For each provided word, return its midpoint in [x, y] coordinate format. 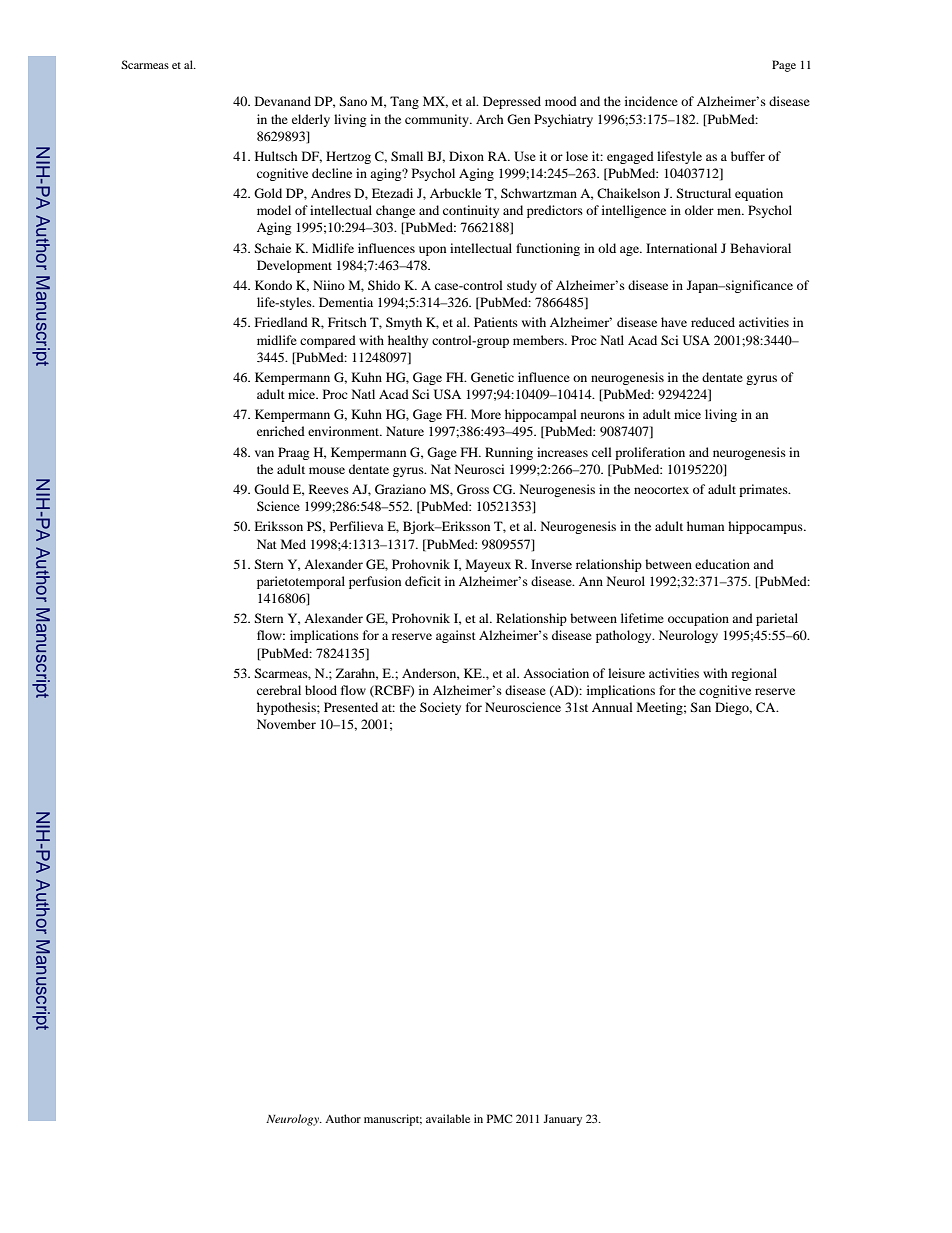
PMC [499, 1118]
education [722, 564]
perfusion [375, 582]
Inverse [551, 564]
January [562, 1120]
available [448, 1118]
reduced [713, 322]
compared [328, 341]
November [286, 724]
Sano [353, 101]
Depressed [512, 102]
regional [754, 674]
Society [440, 708]
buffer [748, 156]
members [539, 340]
